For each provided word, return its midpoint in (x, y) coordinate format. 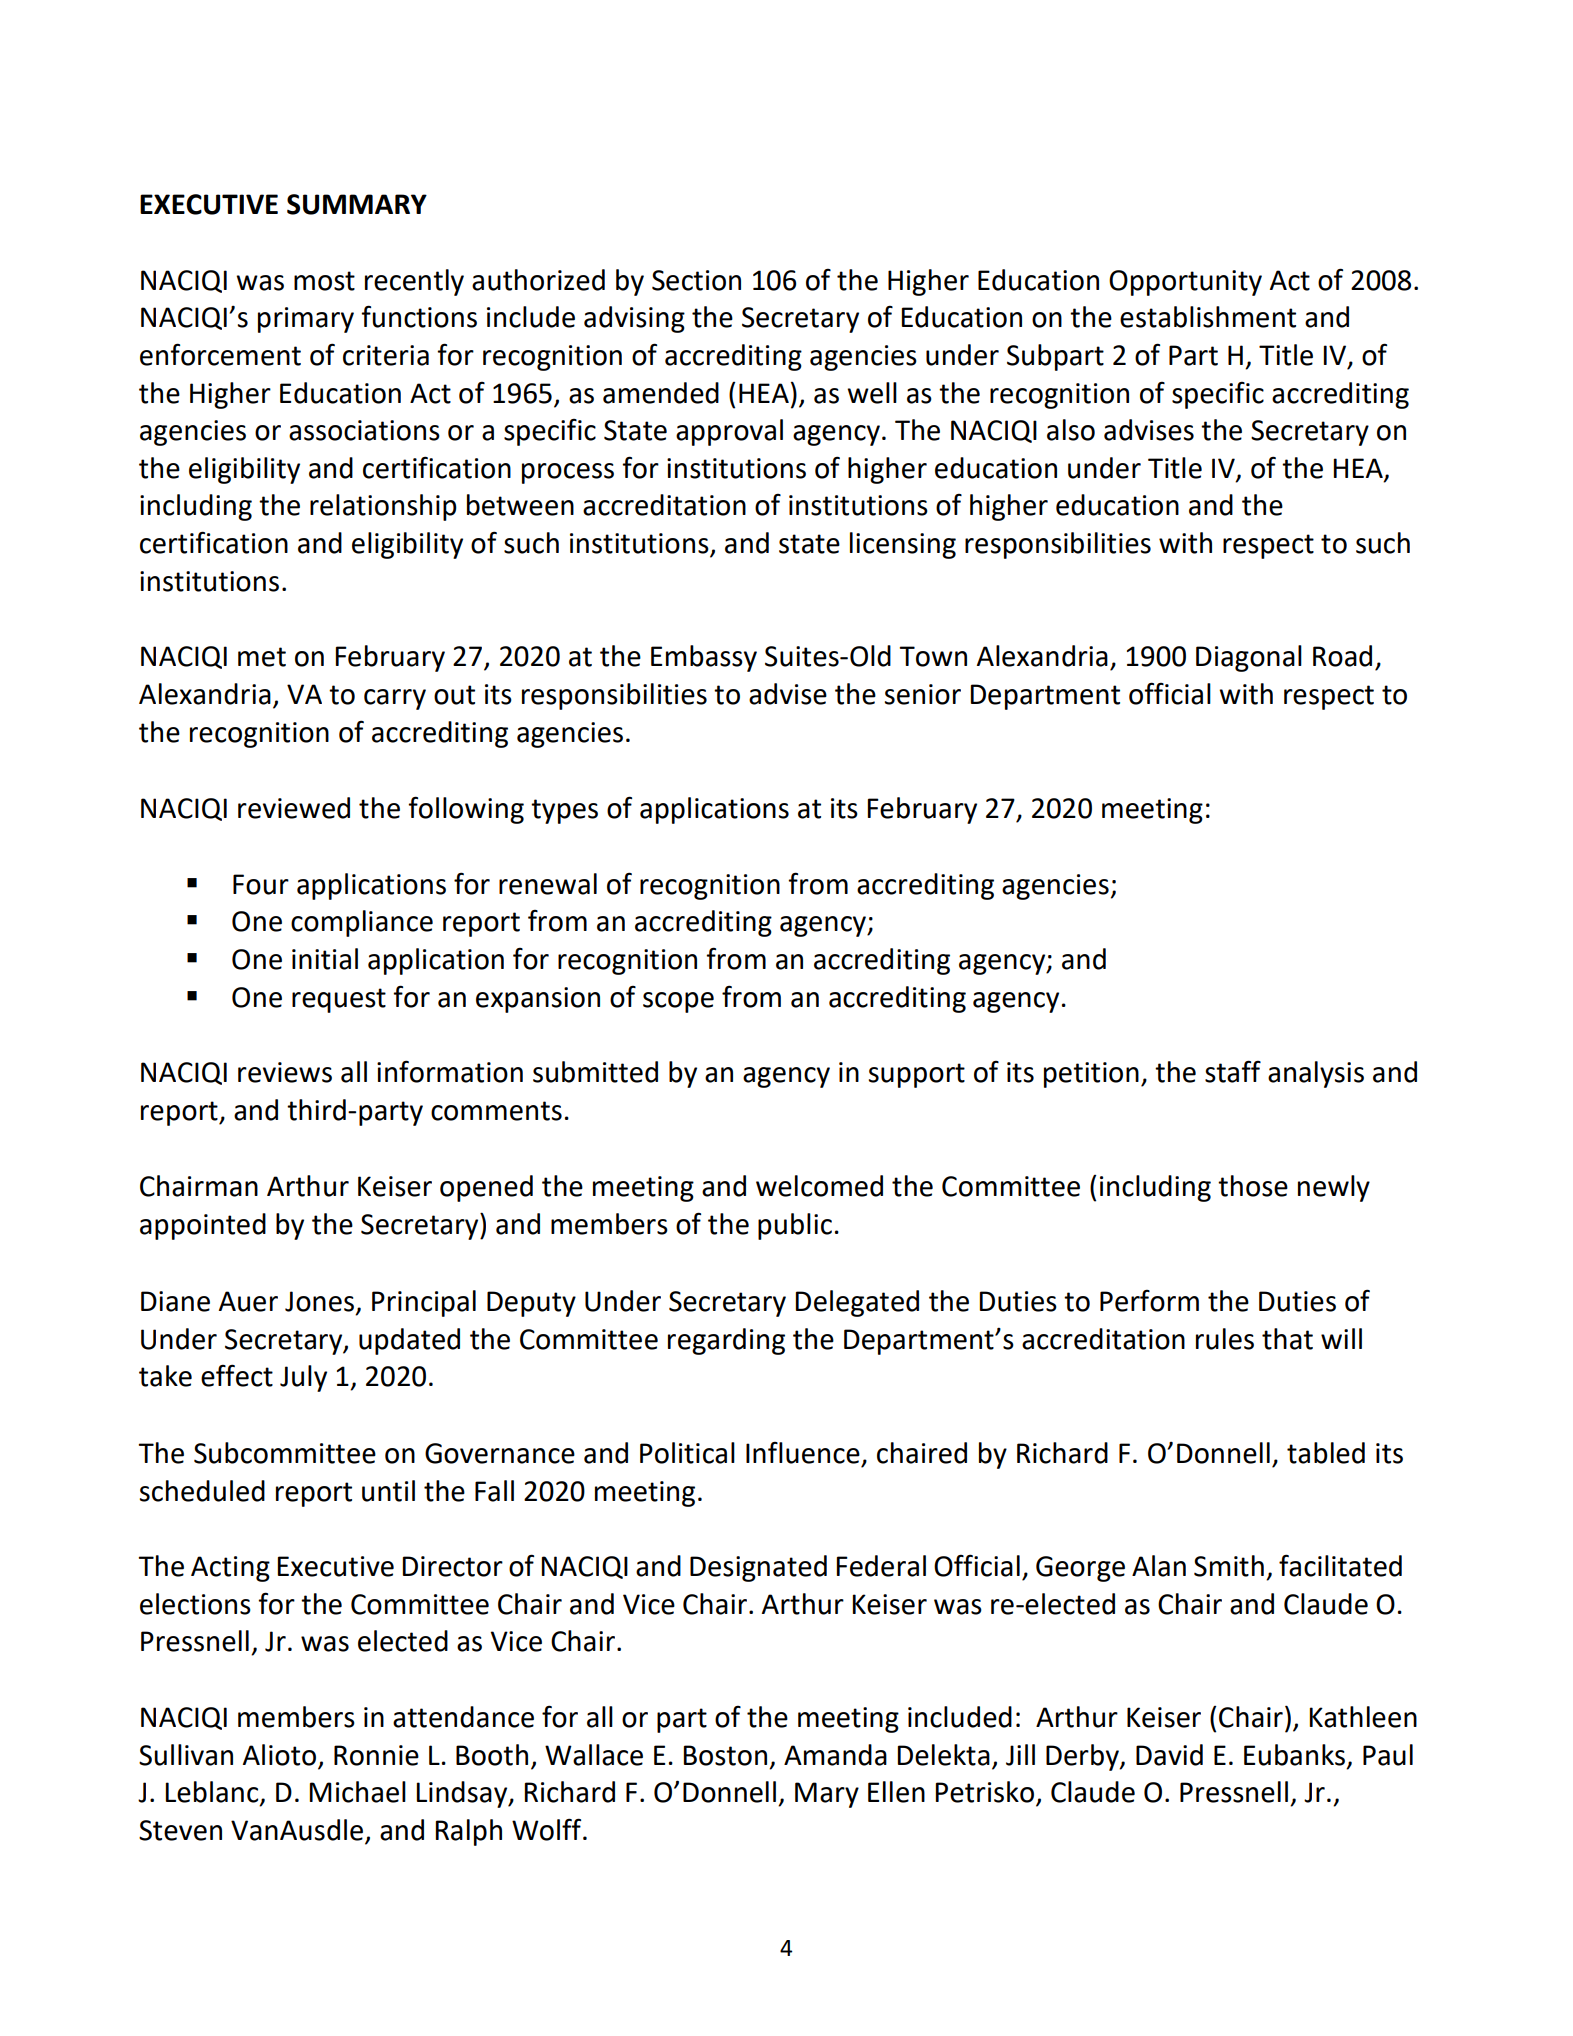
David (1169, 1755)
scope (678, 1002)
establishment (1208, 317)
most (324, 281)
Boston (725, 1755)
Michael (358, 1792)
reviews (285, 1072)
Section (696, 280)
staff (1233, 1071)
